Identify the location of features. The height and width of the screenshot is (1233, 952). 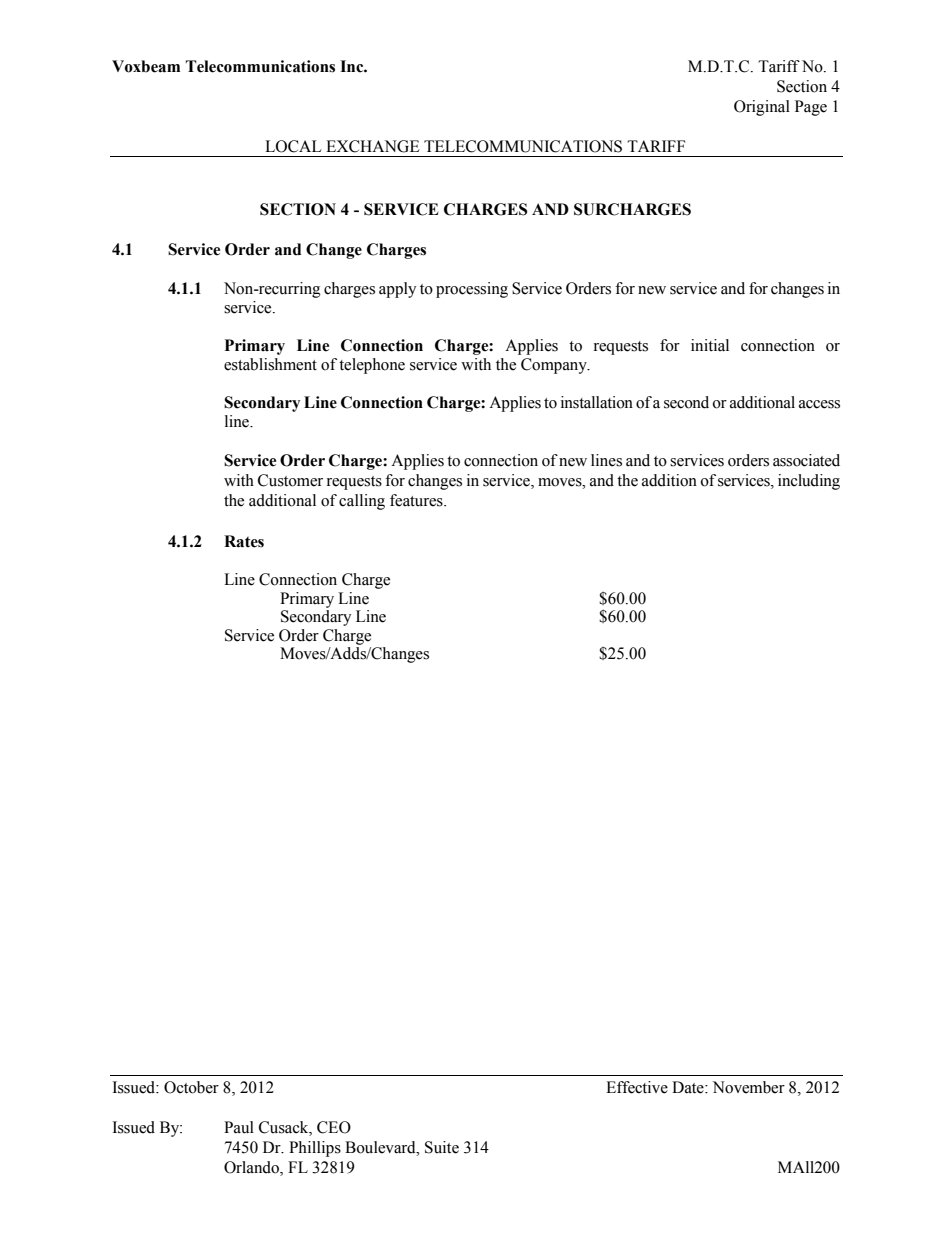
(417, 500).
